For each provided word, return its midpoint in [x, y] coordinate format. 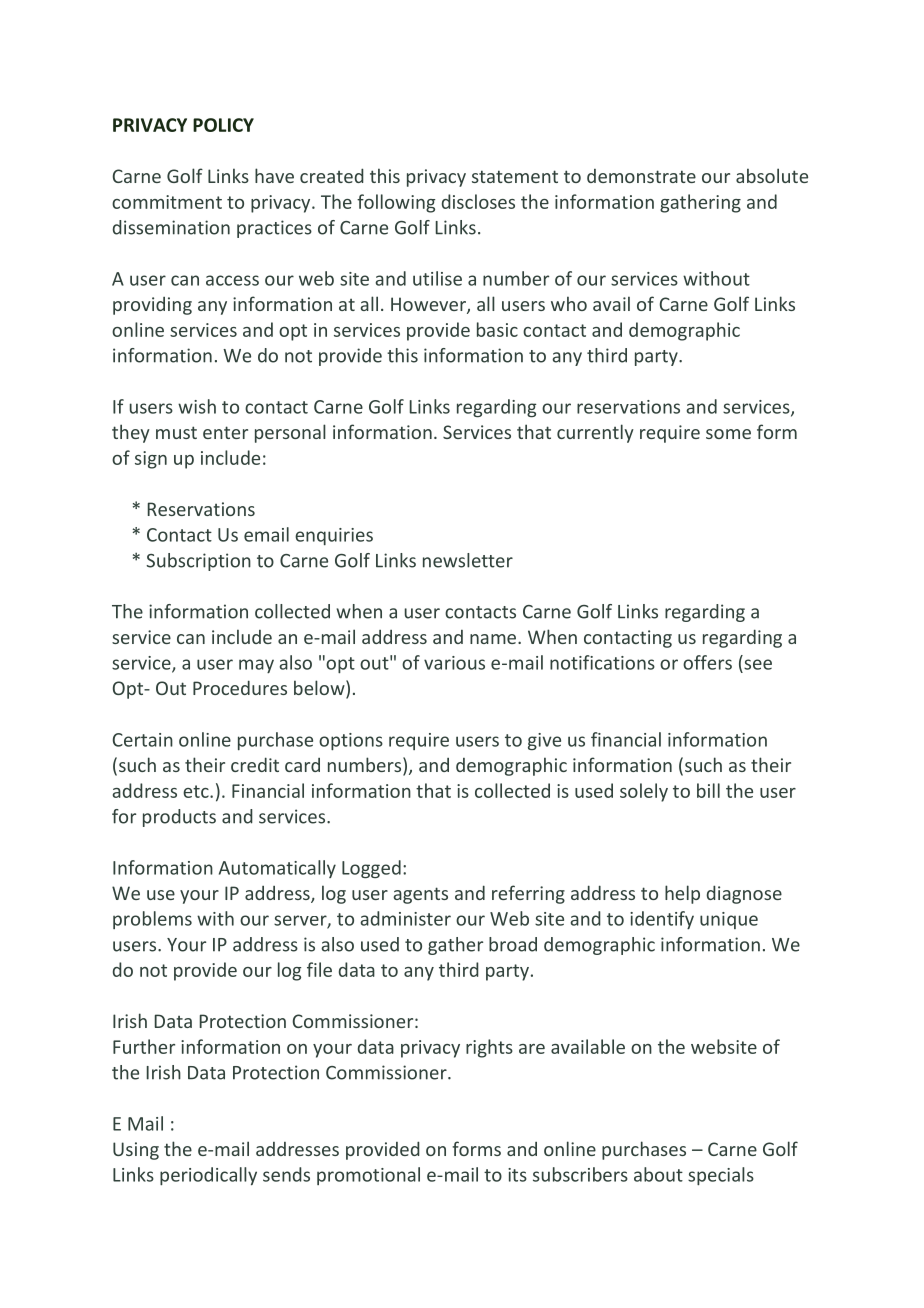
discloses [478, 201]
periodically [208, 1176]
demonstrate [641, 176]
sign [151, 460]
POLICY [223, 125]
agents [420, 895]
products [179, 818]
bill [708, 790]
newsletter [468, 560]
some [728, 434]
